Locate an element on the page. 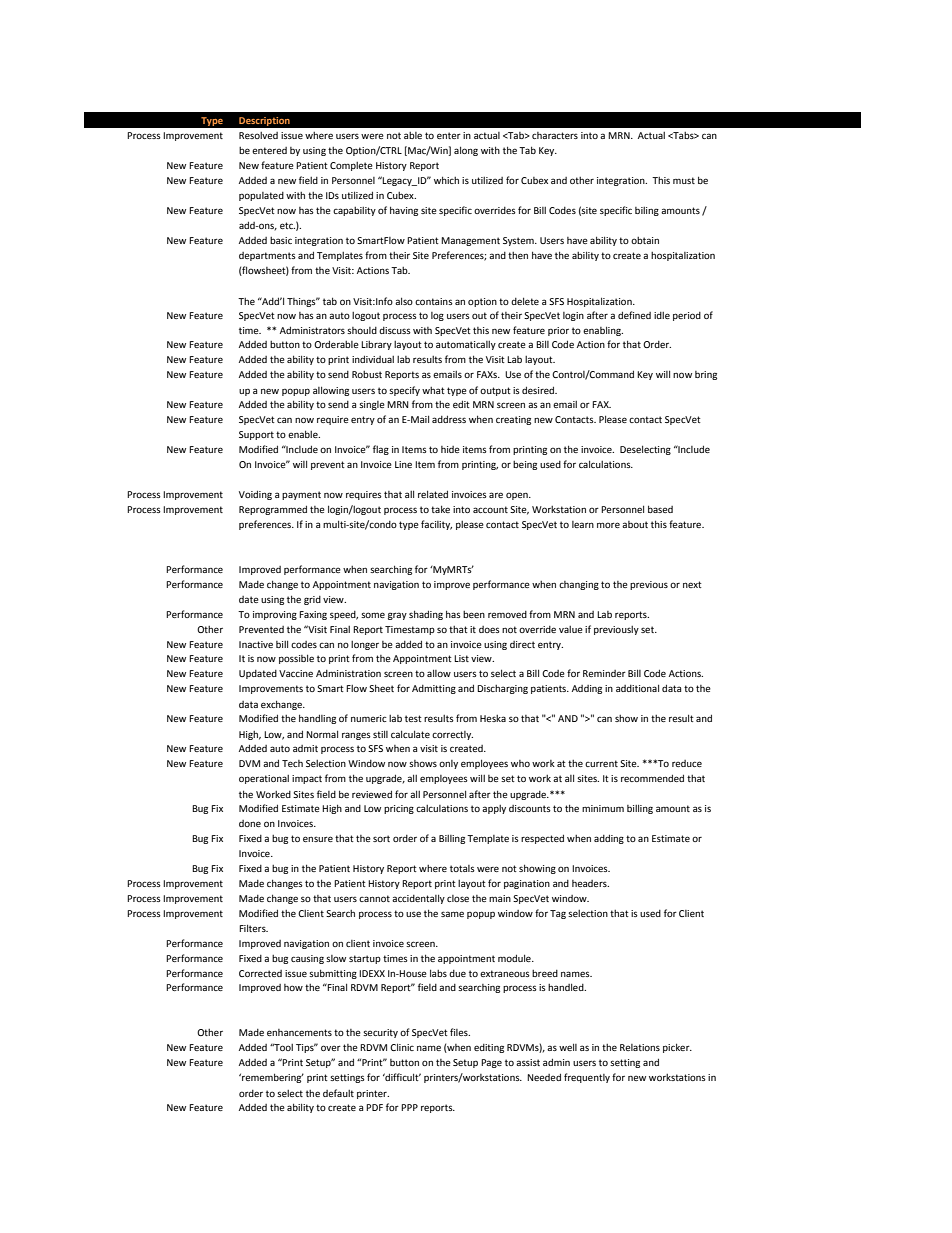 This page has height=1233, width=952. been is located at coordinates (474, 614).
